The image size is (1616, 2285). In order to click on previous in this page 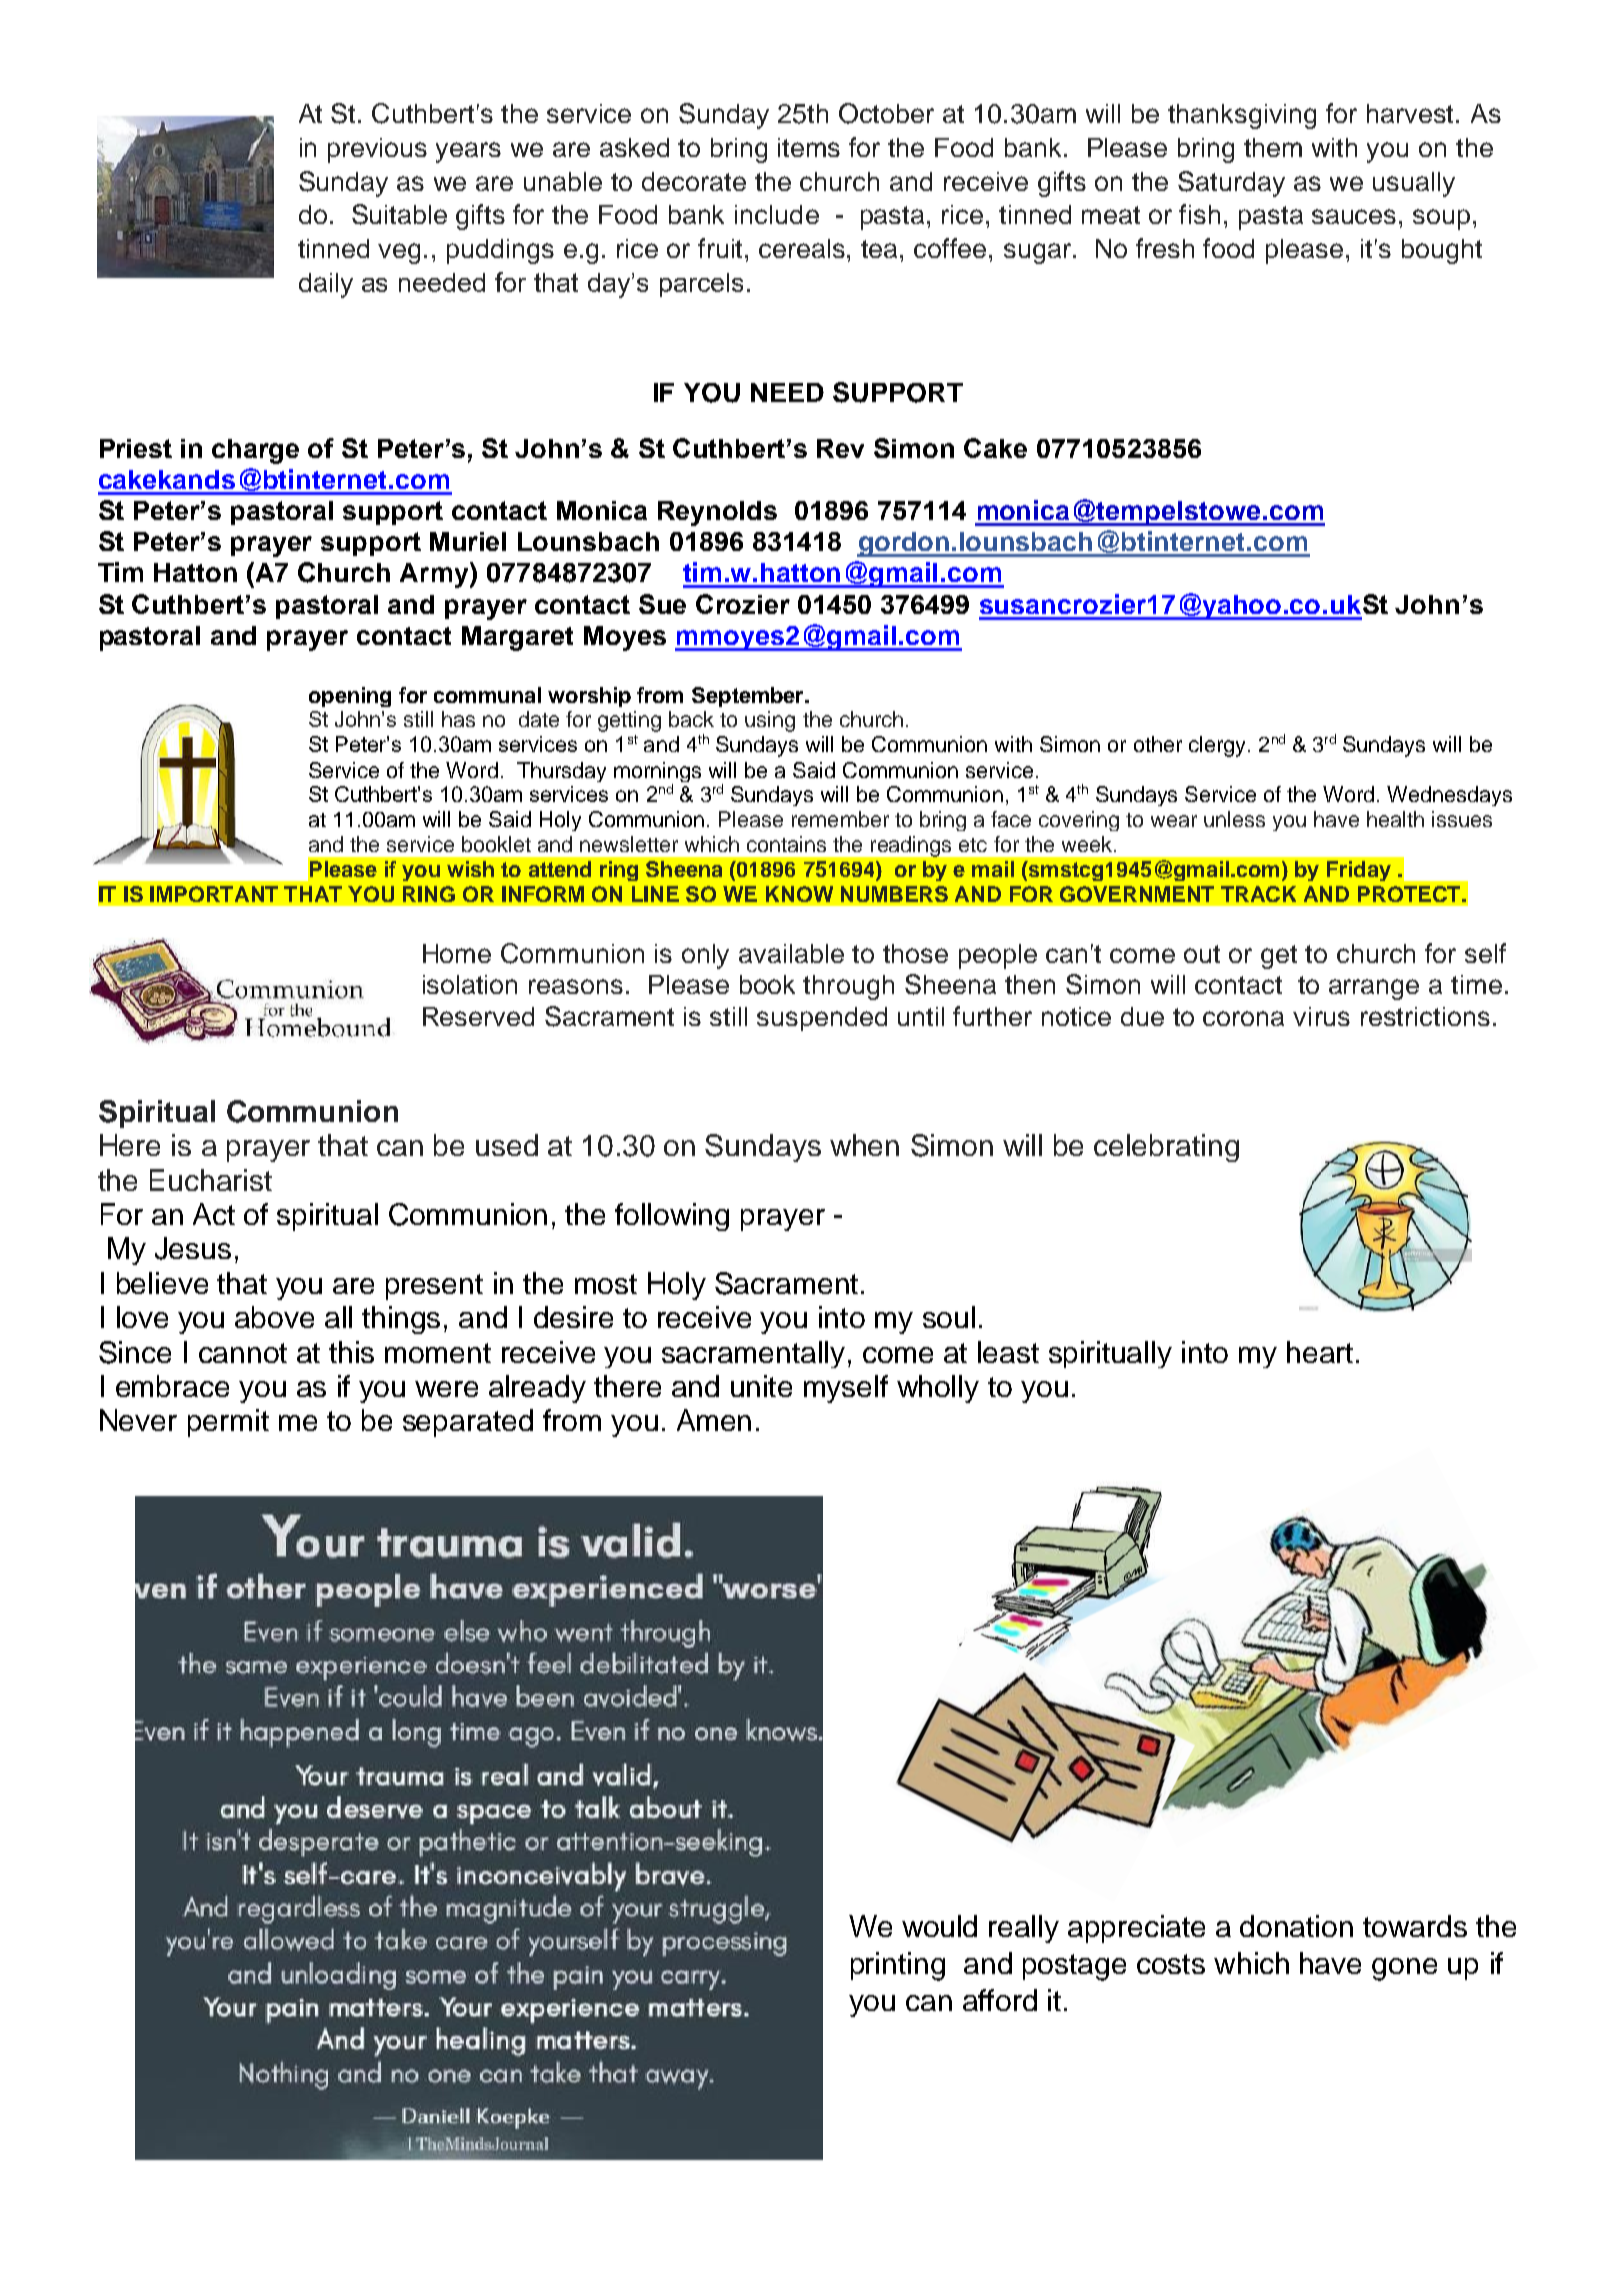, I will do `click(377, 150)`.
